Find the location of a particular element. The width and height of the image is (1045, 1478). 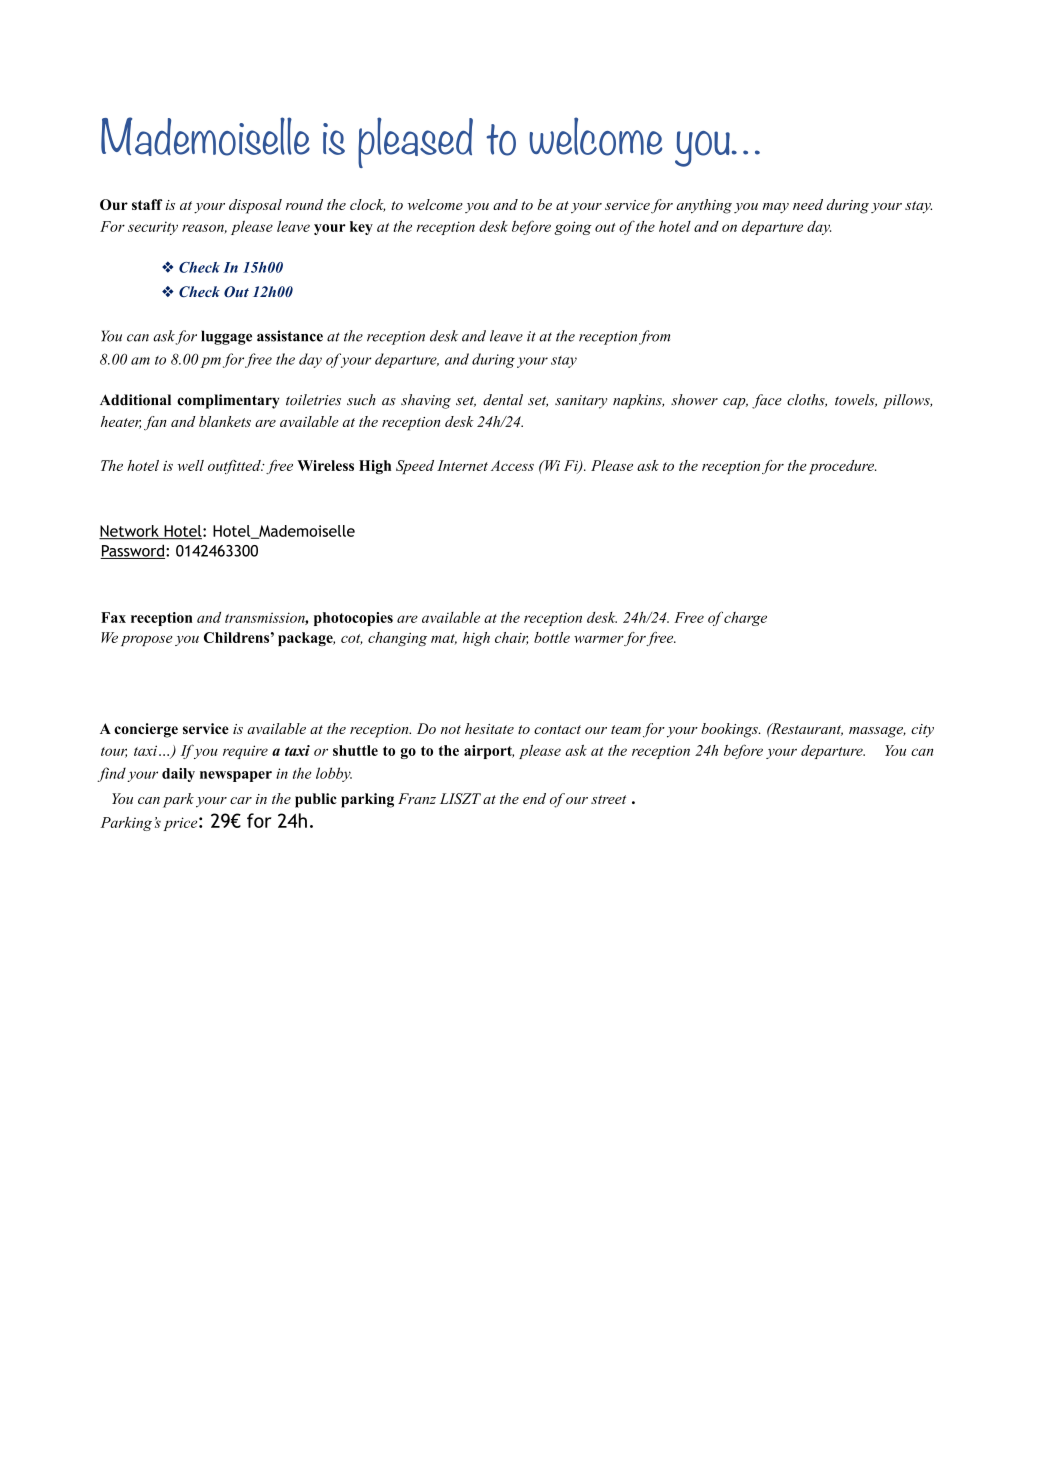

dental is located at coordinates (503, 400).
